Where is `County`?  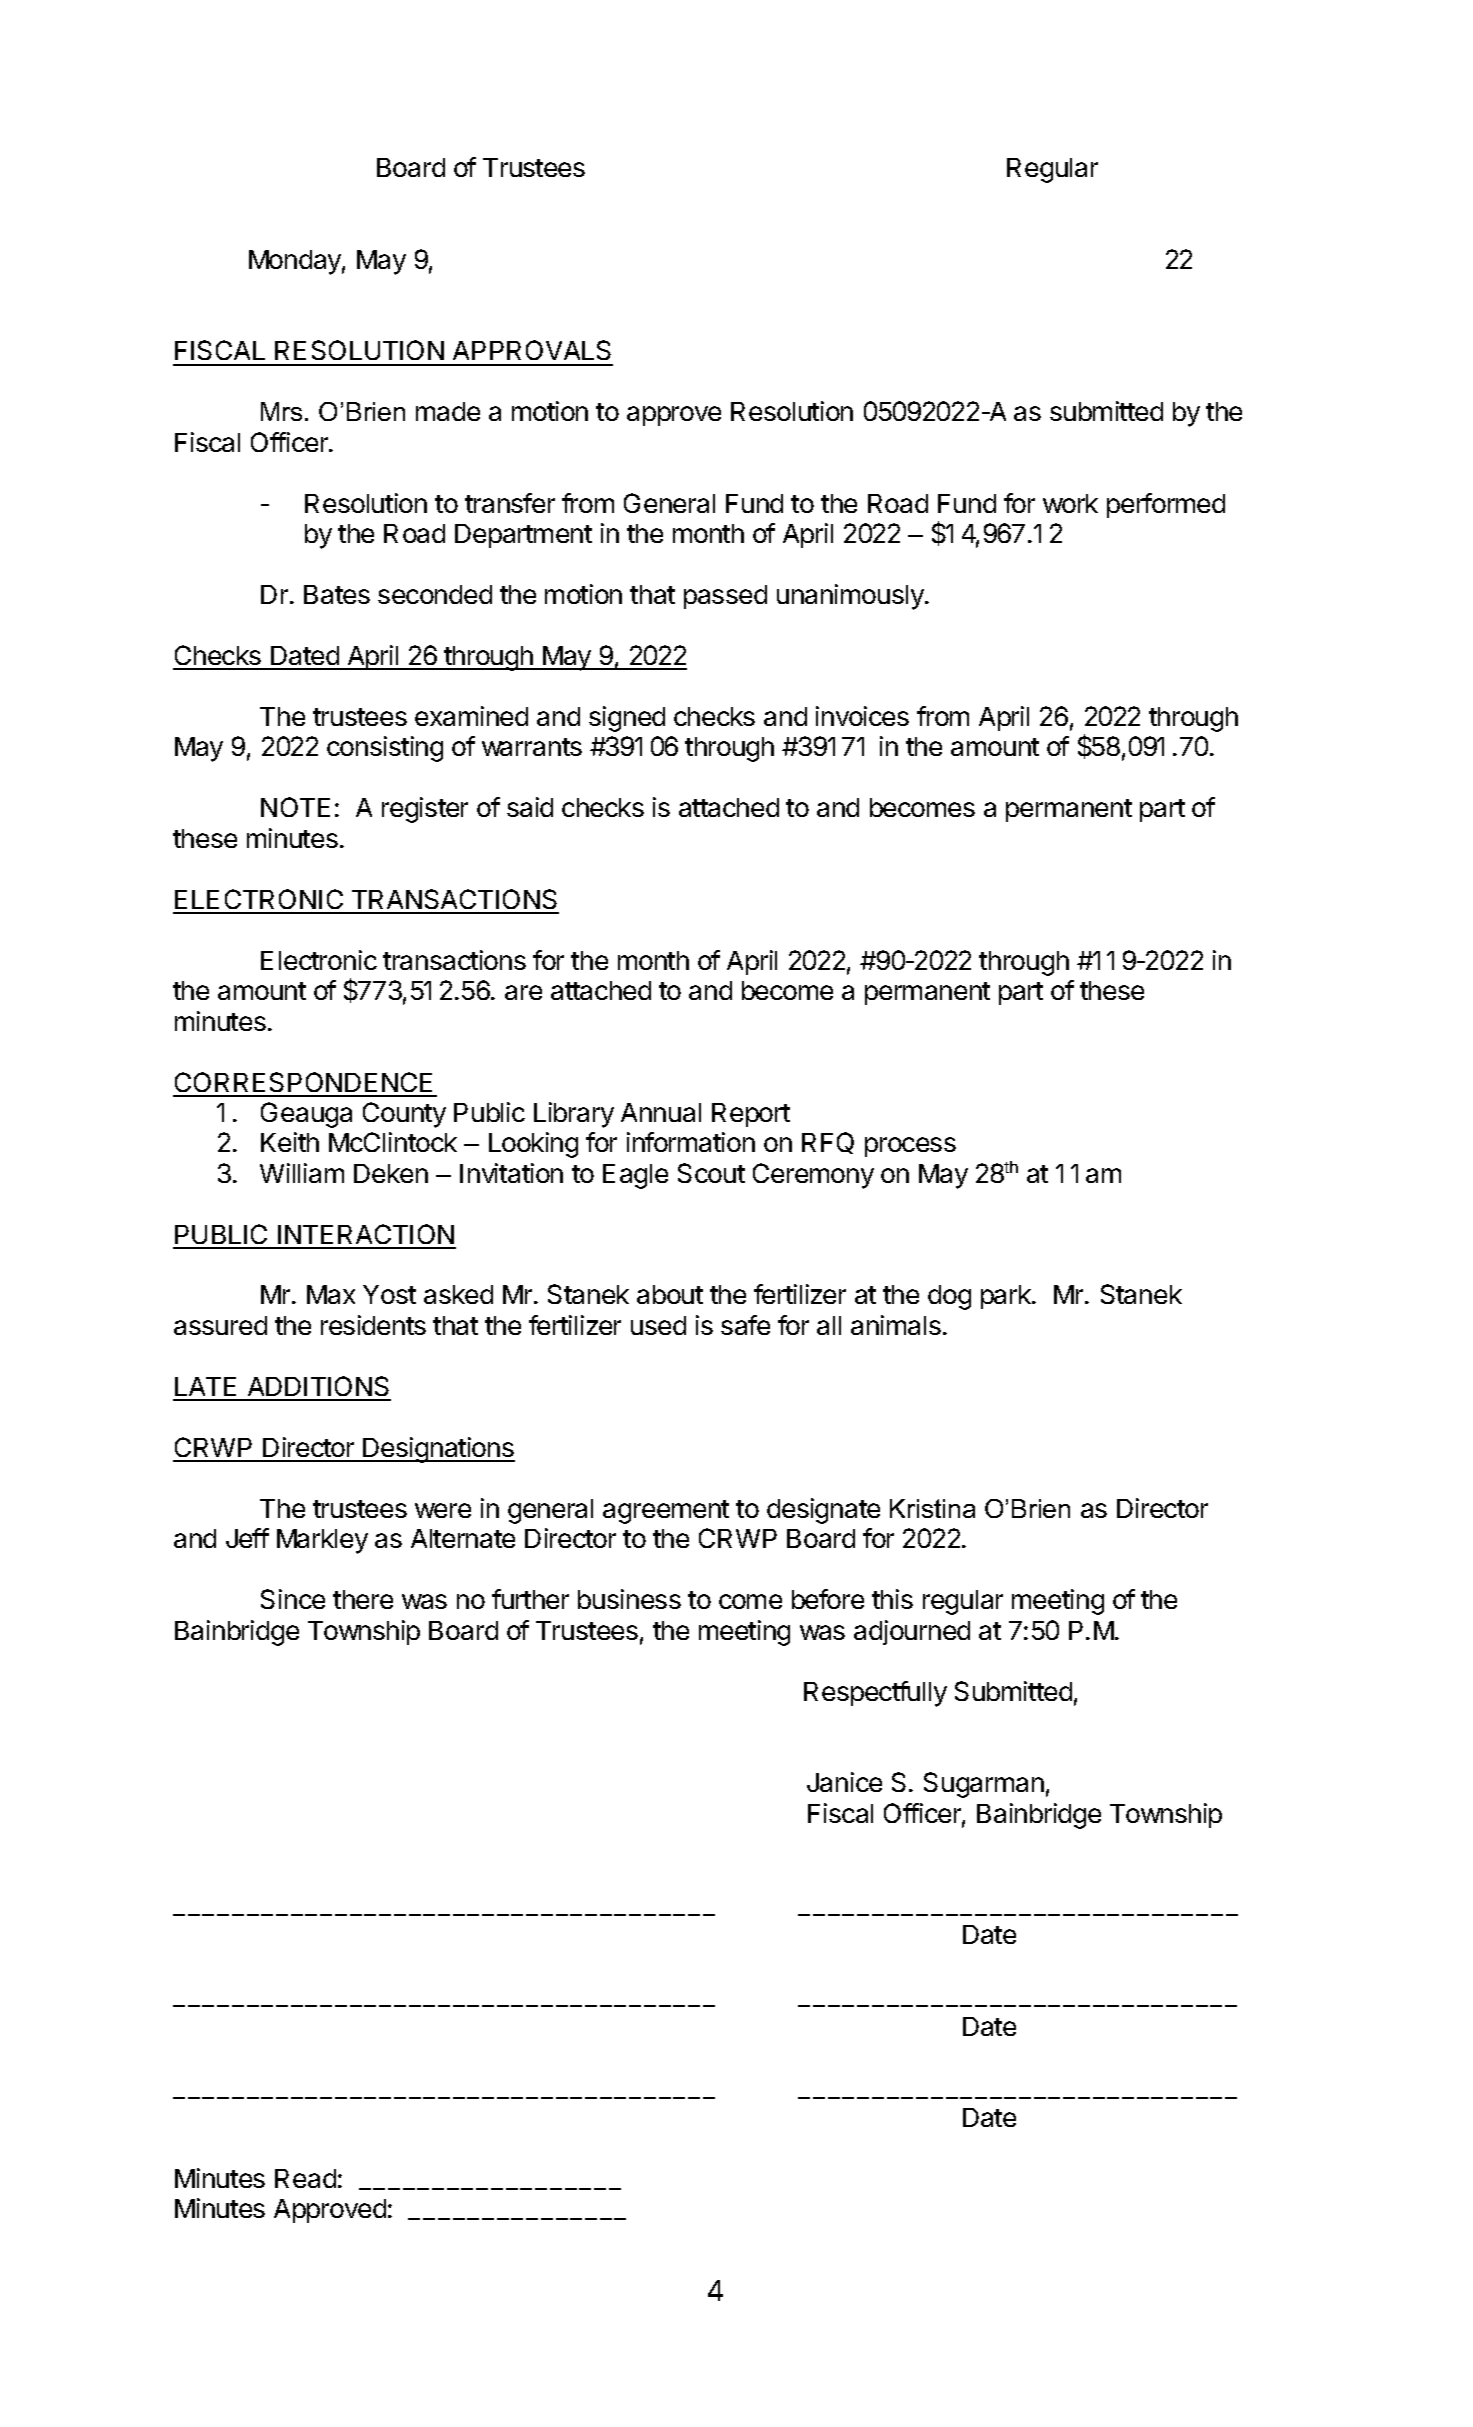 County is located at coordinates (404, 1115).
